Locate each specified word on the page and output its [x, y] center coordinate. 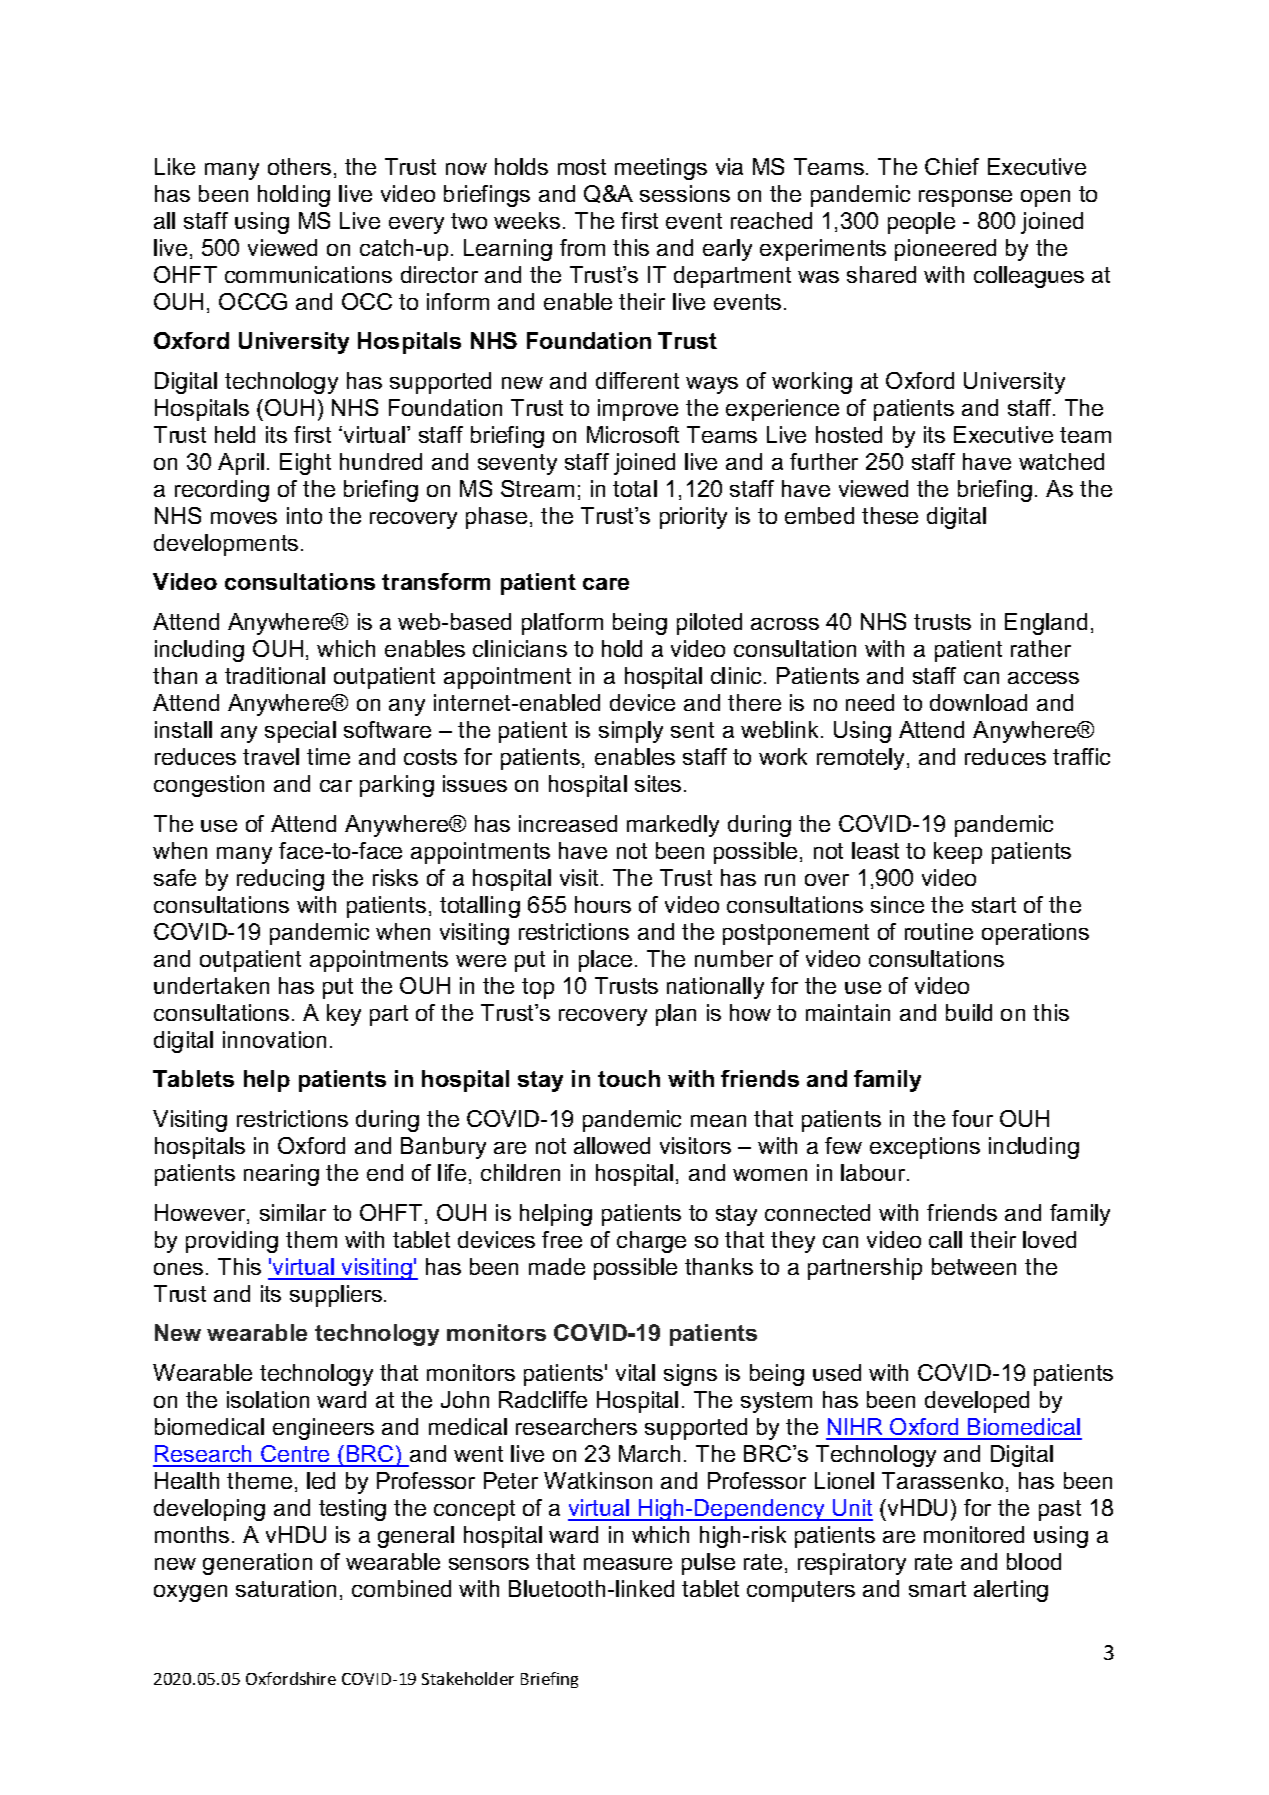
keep [958, 853]
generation [257, 1564]
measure [628, 1564]
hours [603, 904]
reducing [280, 880]
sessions [685, 193]
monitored [974, 1534]
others [299, 166]
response [965, 198]
